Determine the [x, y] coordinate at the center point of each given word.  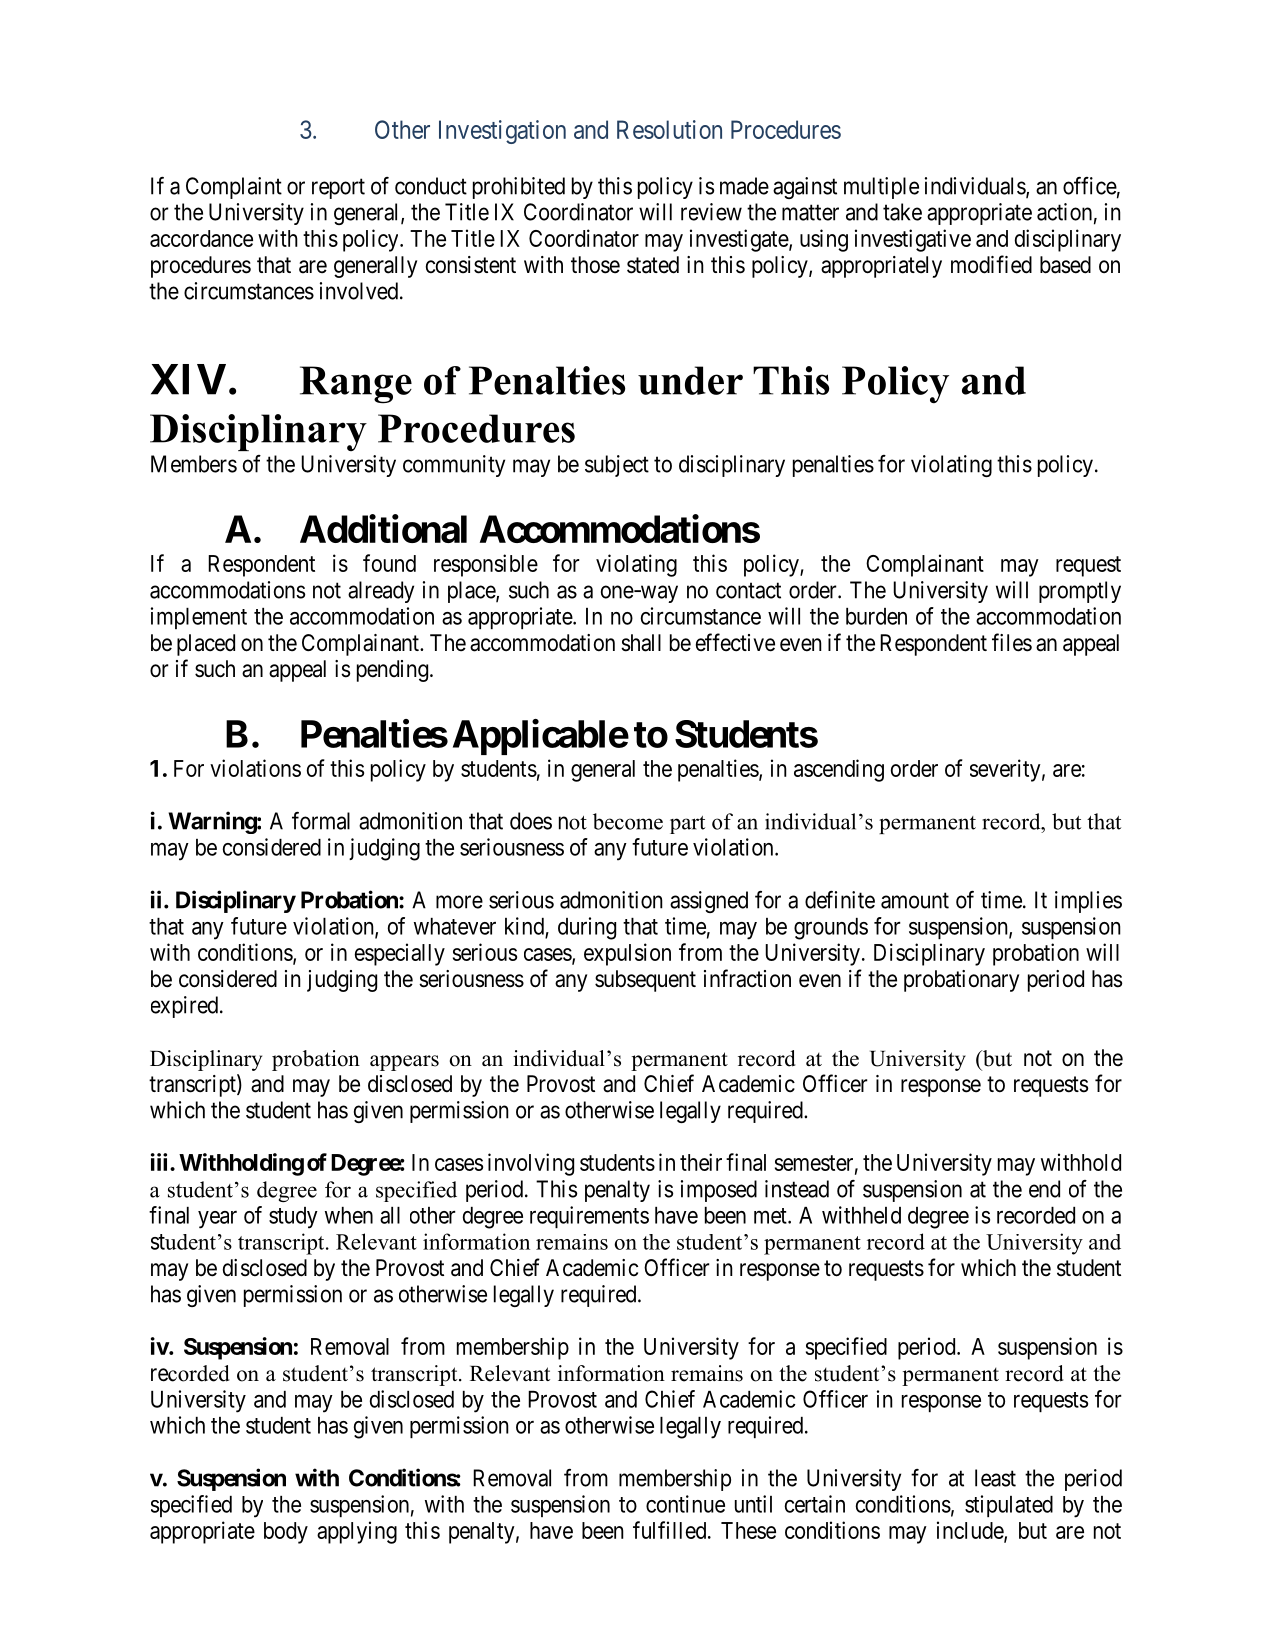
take [902, 212]
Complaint [234, 188]
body [286, 1533]
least [995, 1478]
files [1012, 642]
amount [915, 900]
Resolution [669, 129]
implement [199, 618]
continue [685, 1504]
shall [641, 643]
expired [186, 1007]
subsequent [645, 981]
